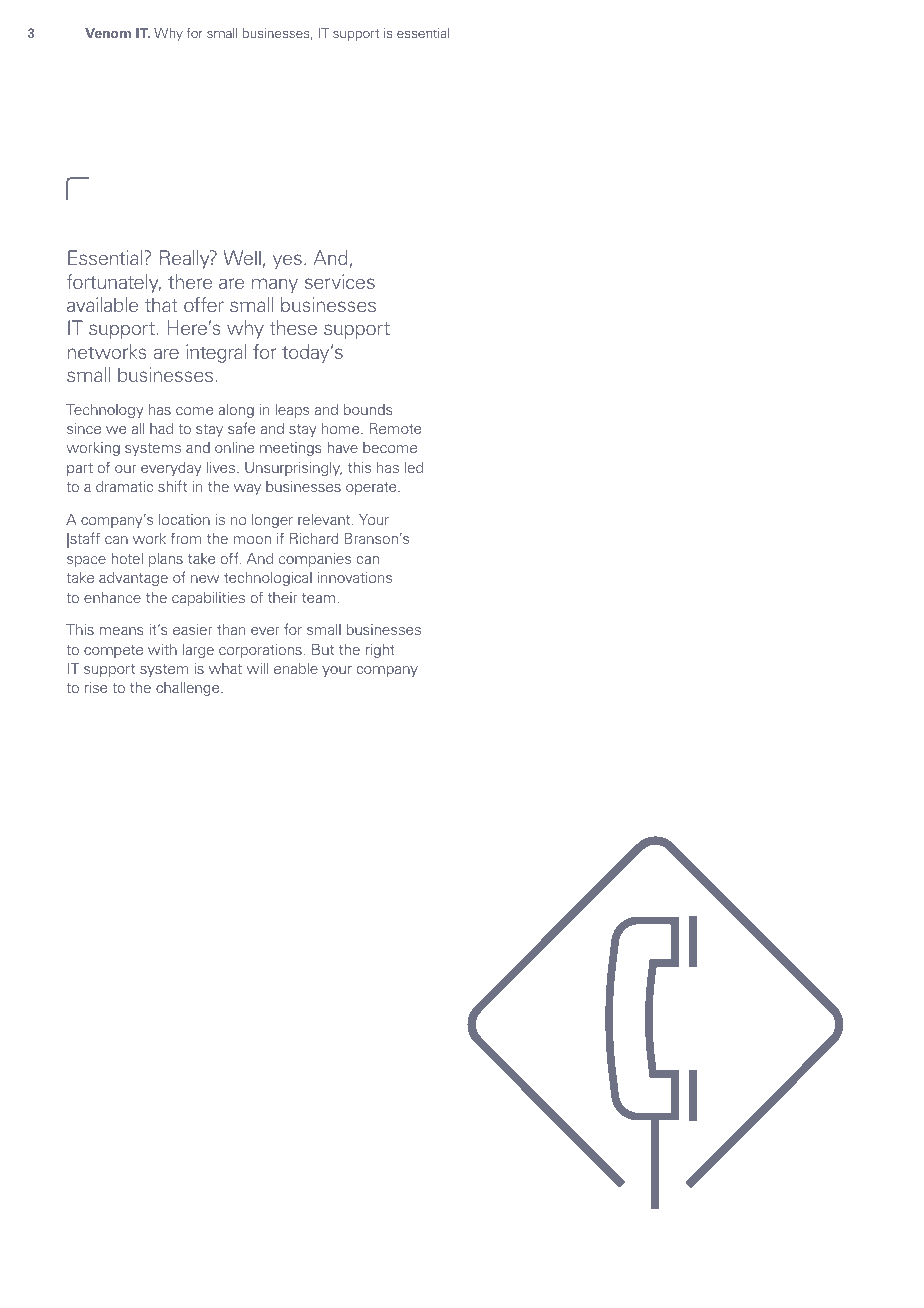 This screenshot has width=924, height=1308. What do you see at coordinates (108, 33) in the screenshot?
I see `Venom` at bounding box center [108, 33].
